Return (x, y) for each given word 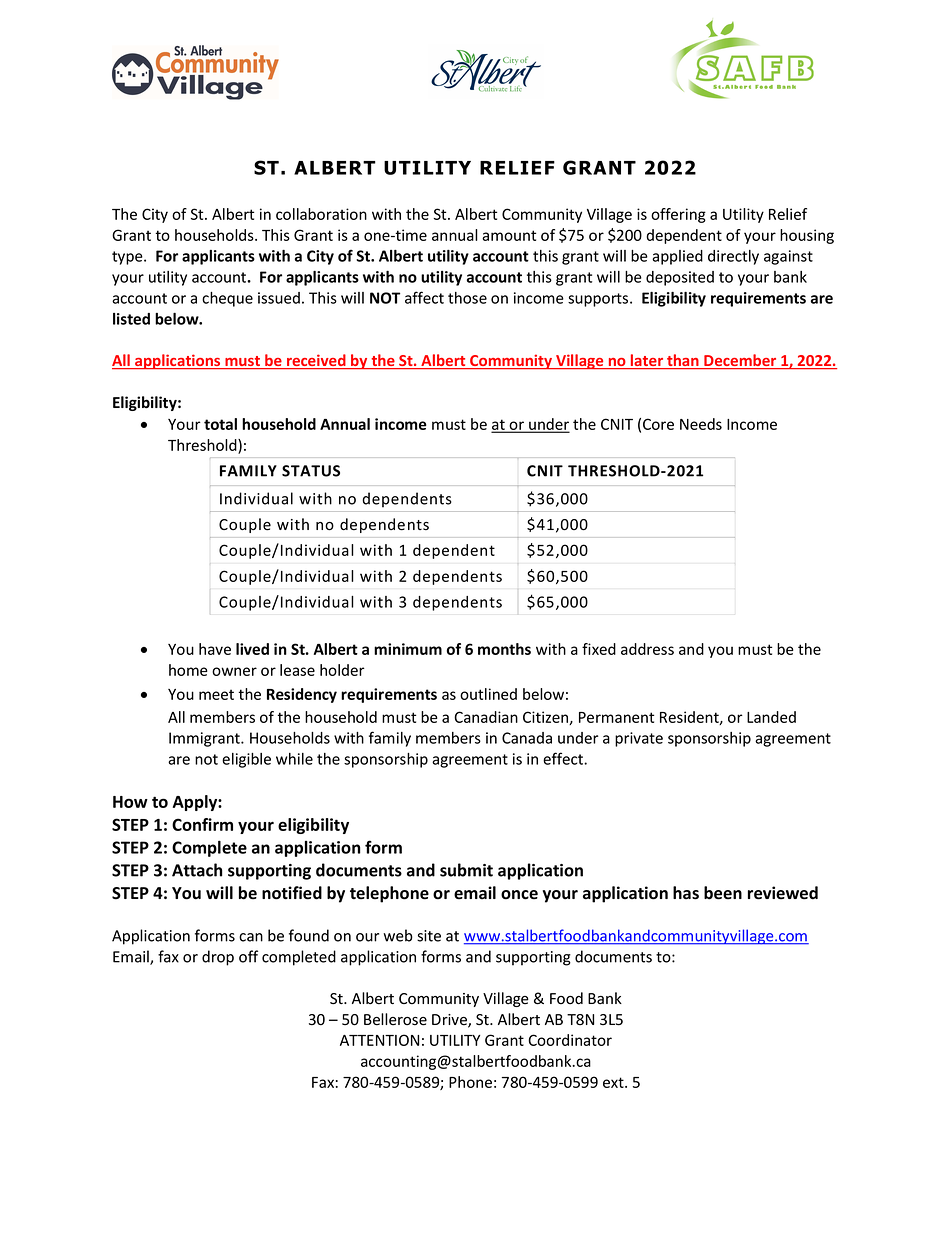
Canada (527, 738)
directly (733, 257)
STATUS (311, 471)
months (504, 649)
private (639, 739)
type (128, 258)
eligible (246, 760)
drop (218, 958)
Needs (701, 424)
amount (509, 235)
